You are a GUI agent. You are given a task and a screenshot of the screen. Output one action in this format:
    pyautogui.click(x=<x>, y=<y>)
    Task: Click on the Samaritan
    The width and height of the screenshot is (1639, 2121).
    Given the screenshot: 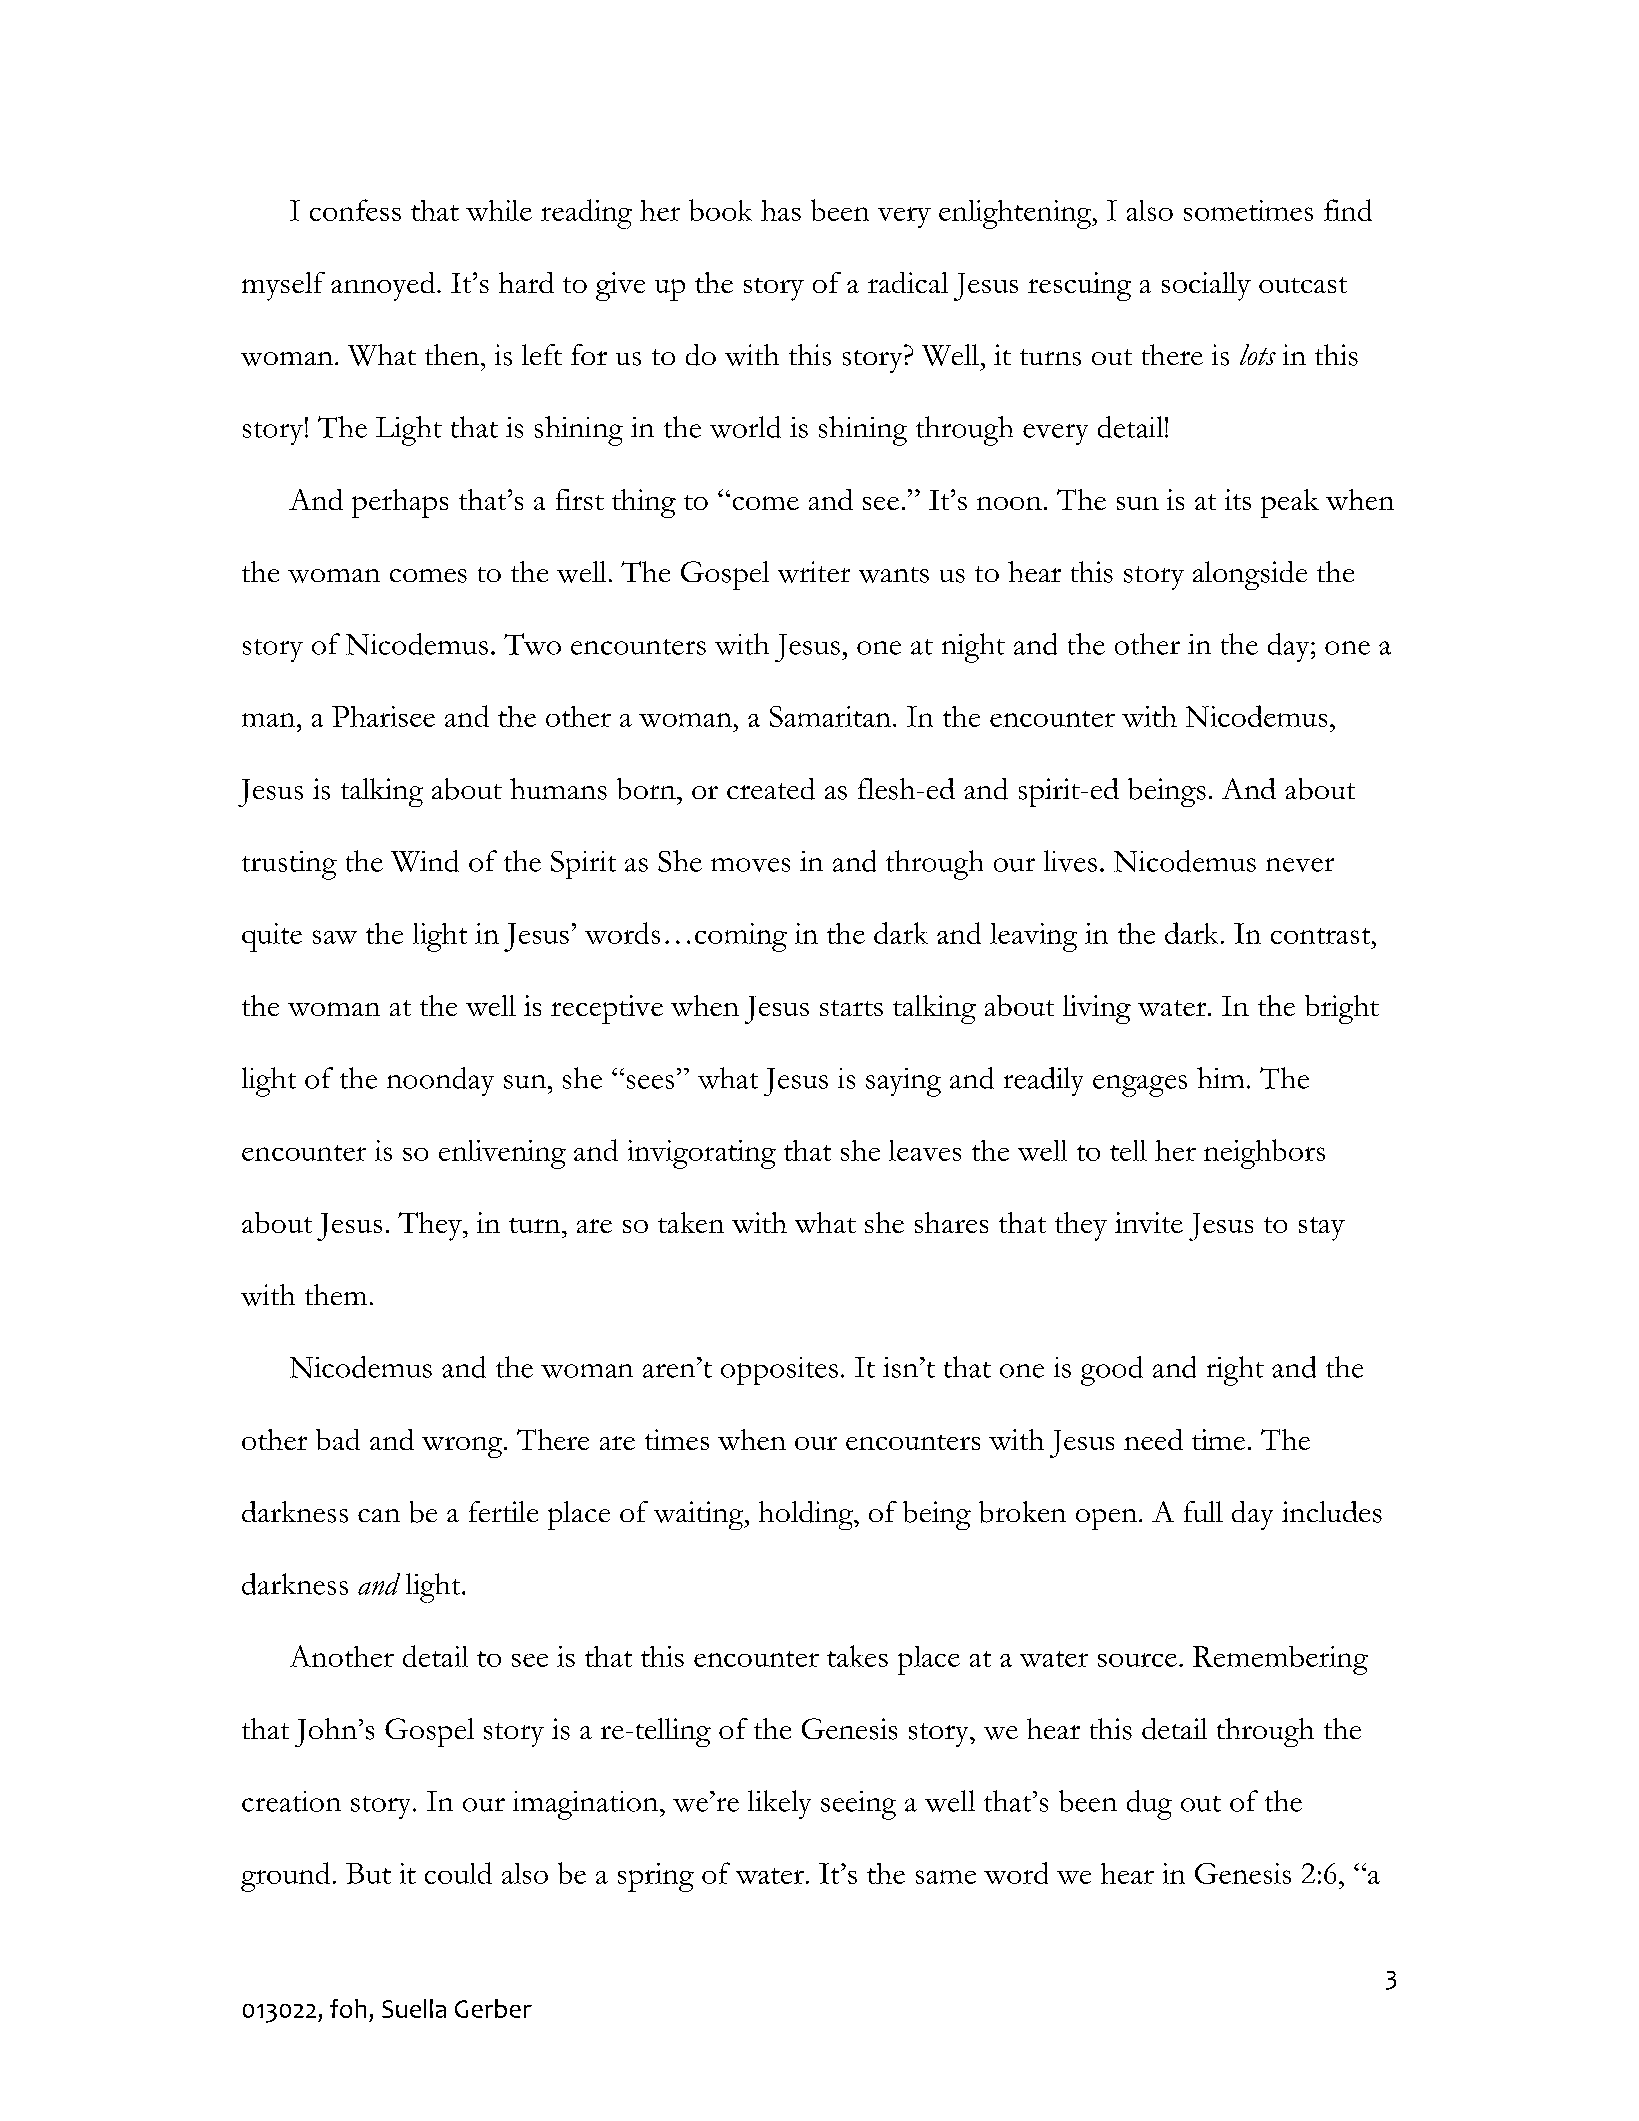 What is the action you would take?
    pyautogui.click(x=830, y=716)
